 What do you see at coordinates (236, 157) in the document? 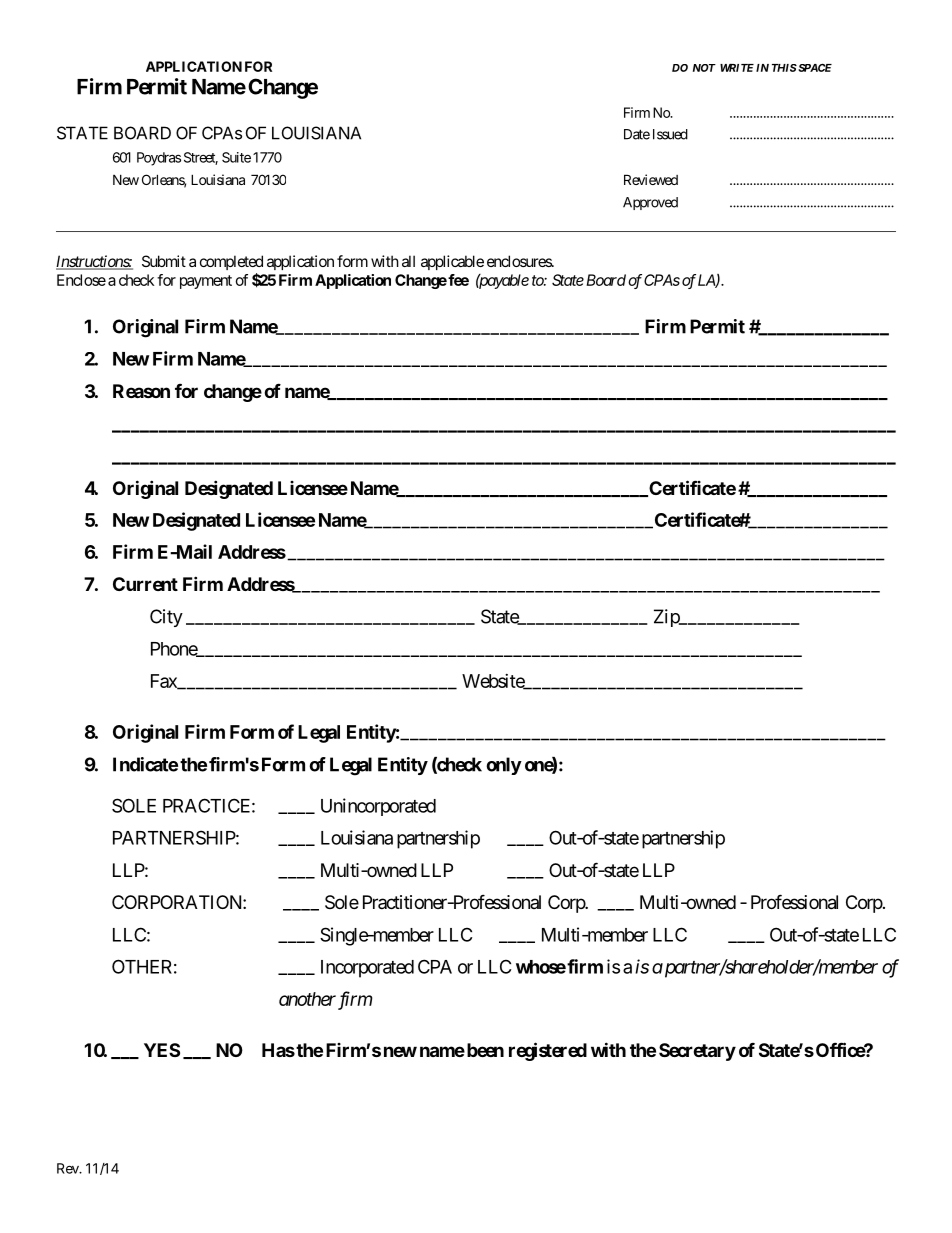
I see `Suite` at bounding box center [236, 157].
